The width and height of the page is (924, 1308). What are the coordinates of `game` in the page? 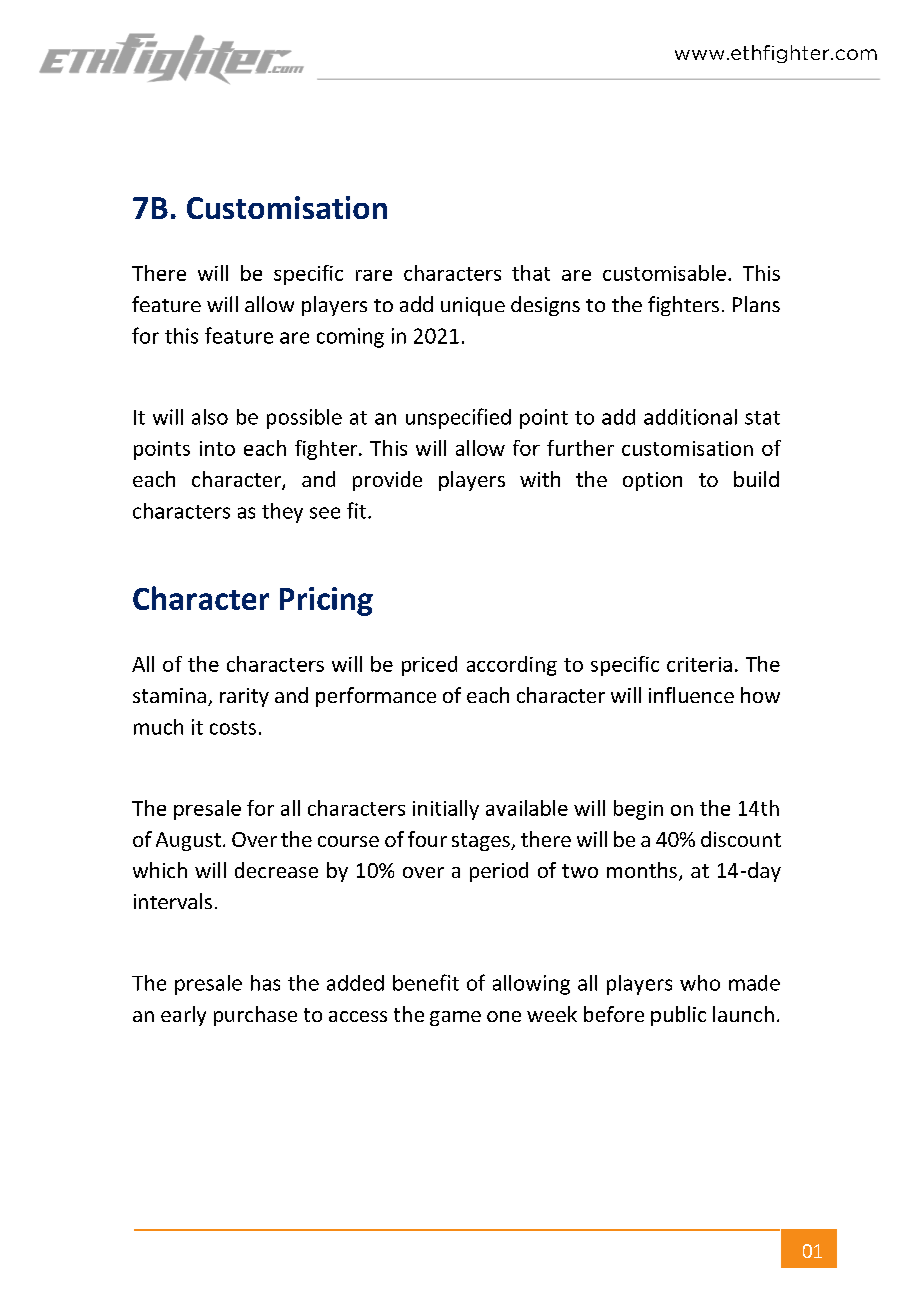 It's located at (455, 1018).
